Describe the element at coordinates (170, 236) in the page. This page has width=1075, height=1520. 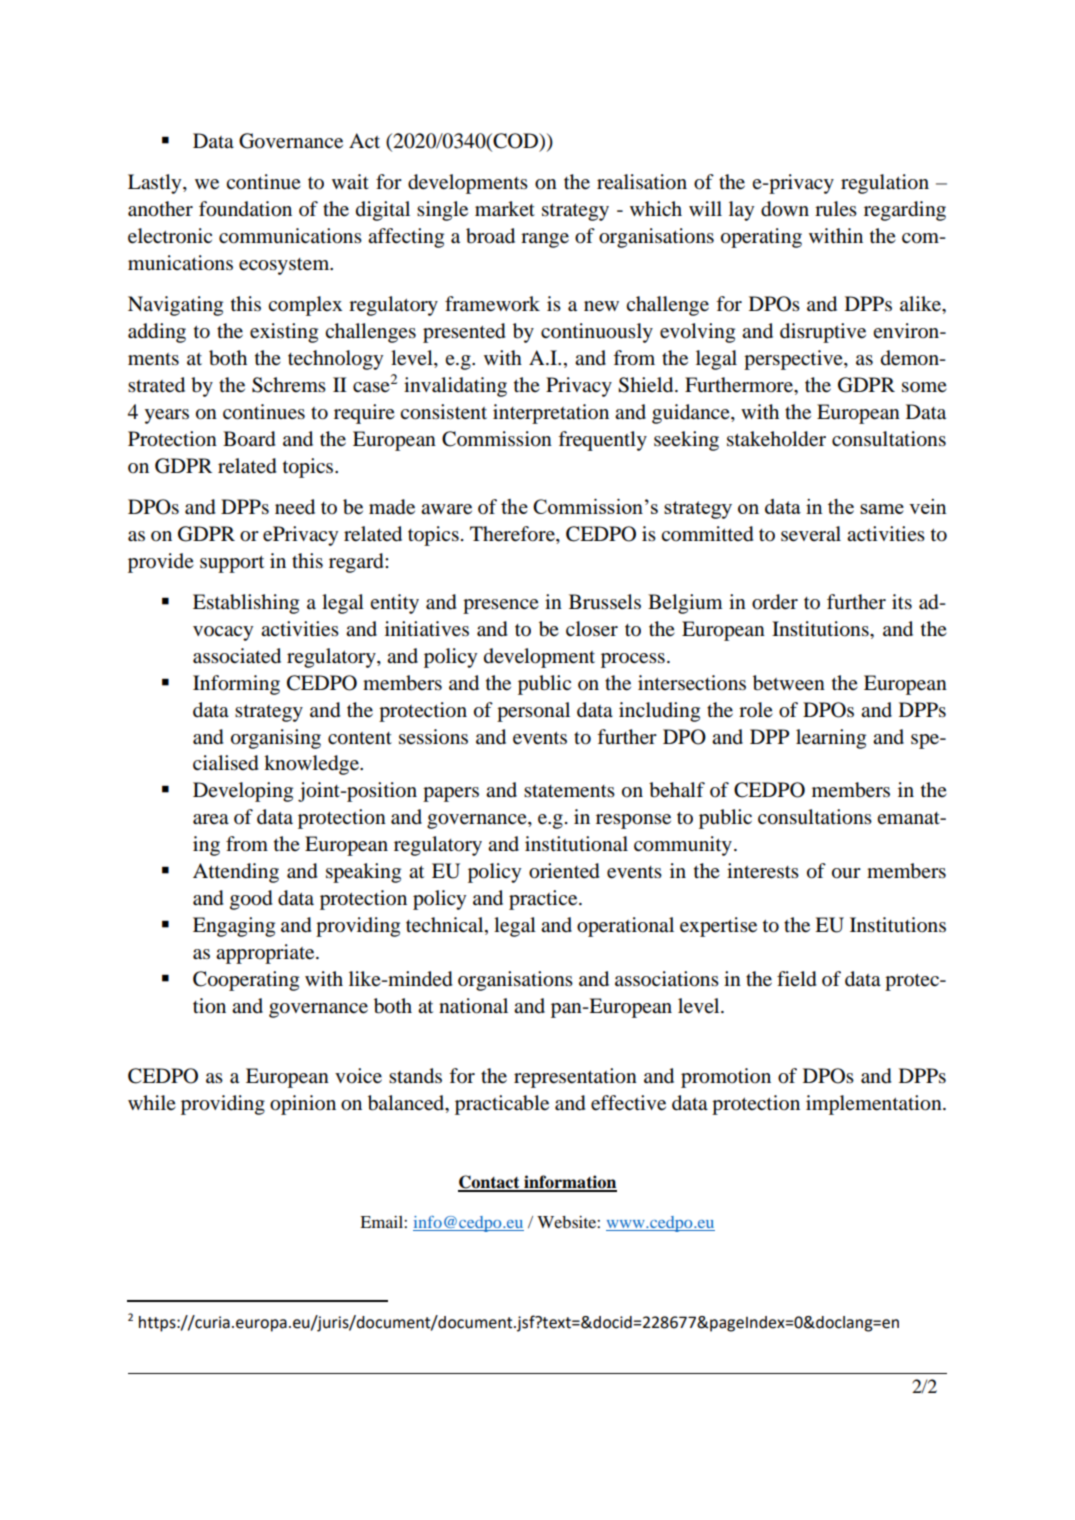
I see `electronic` at that location.
